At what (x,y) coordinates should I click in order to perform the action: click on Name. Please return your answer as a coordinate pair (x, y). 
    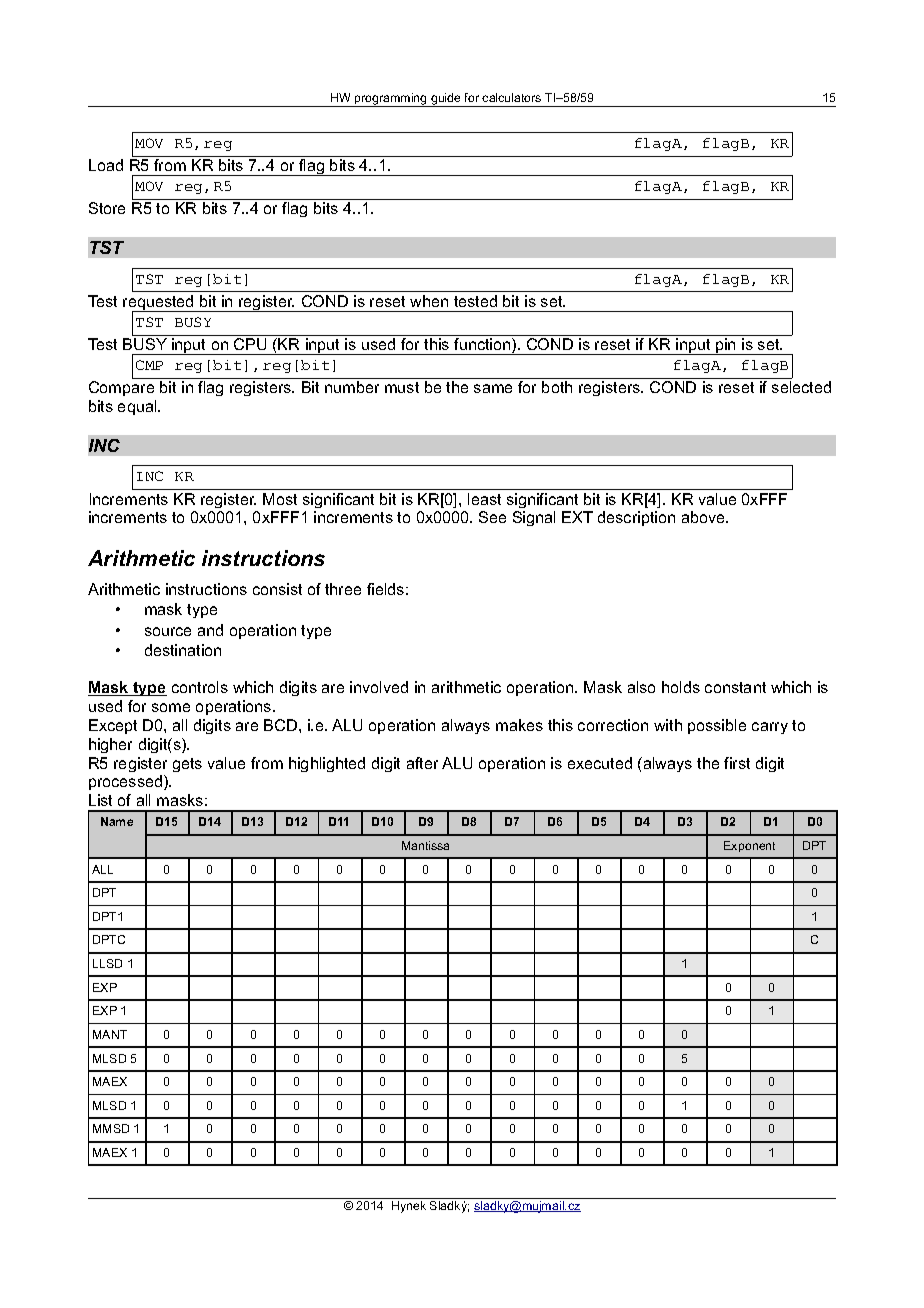
    Looking at the image, I should click on (117, 821).
